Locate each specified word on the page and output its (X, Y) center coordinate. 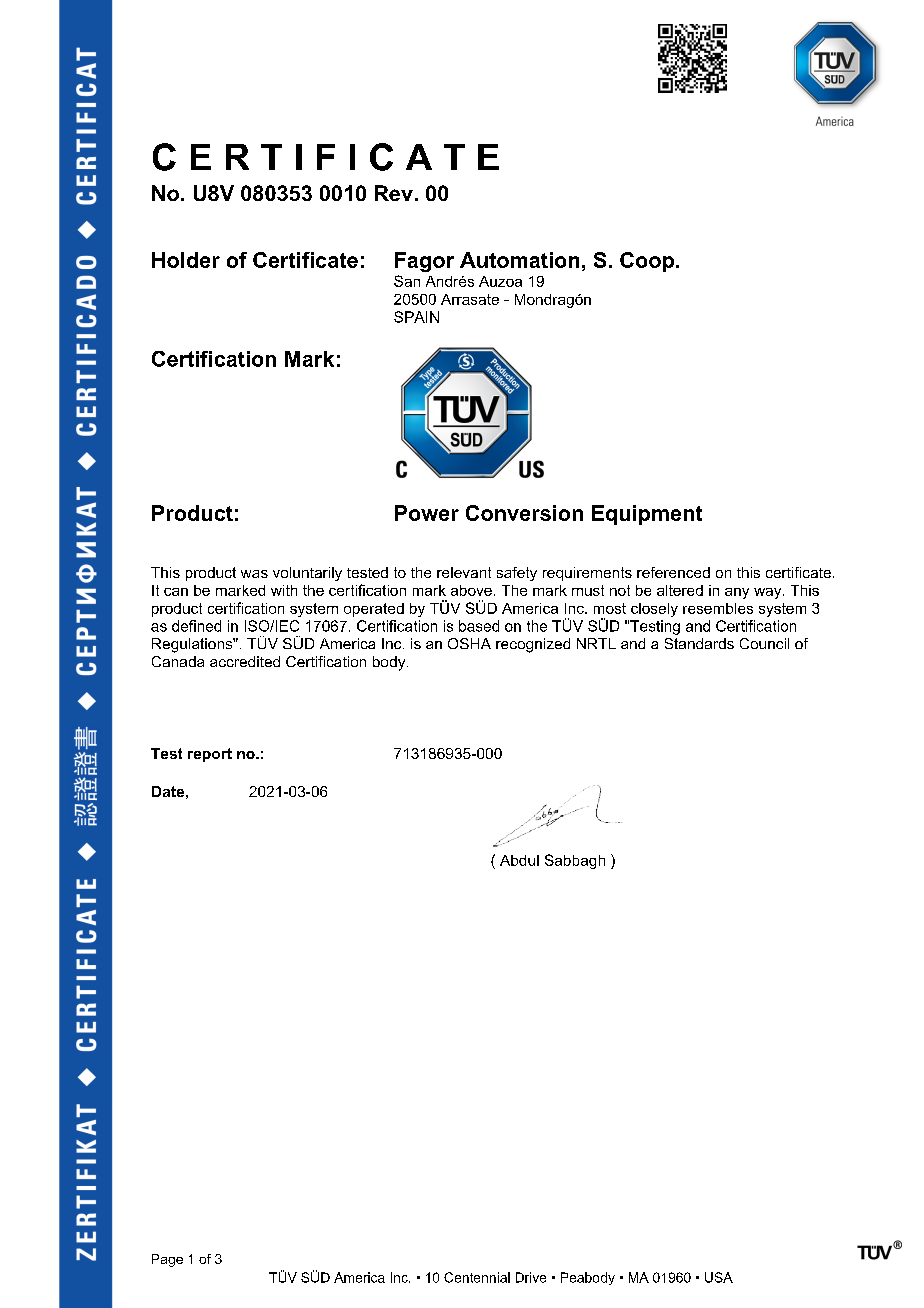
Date (168, 791)
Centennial (477, 1277)
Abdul (519, 860)
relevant (464, 572)
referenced (673, 572)
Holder (186, 260)
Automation (519, 260)
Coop (647, 262)
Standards (699, 643)
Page (167, 1260)
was (254, 574)
